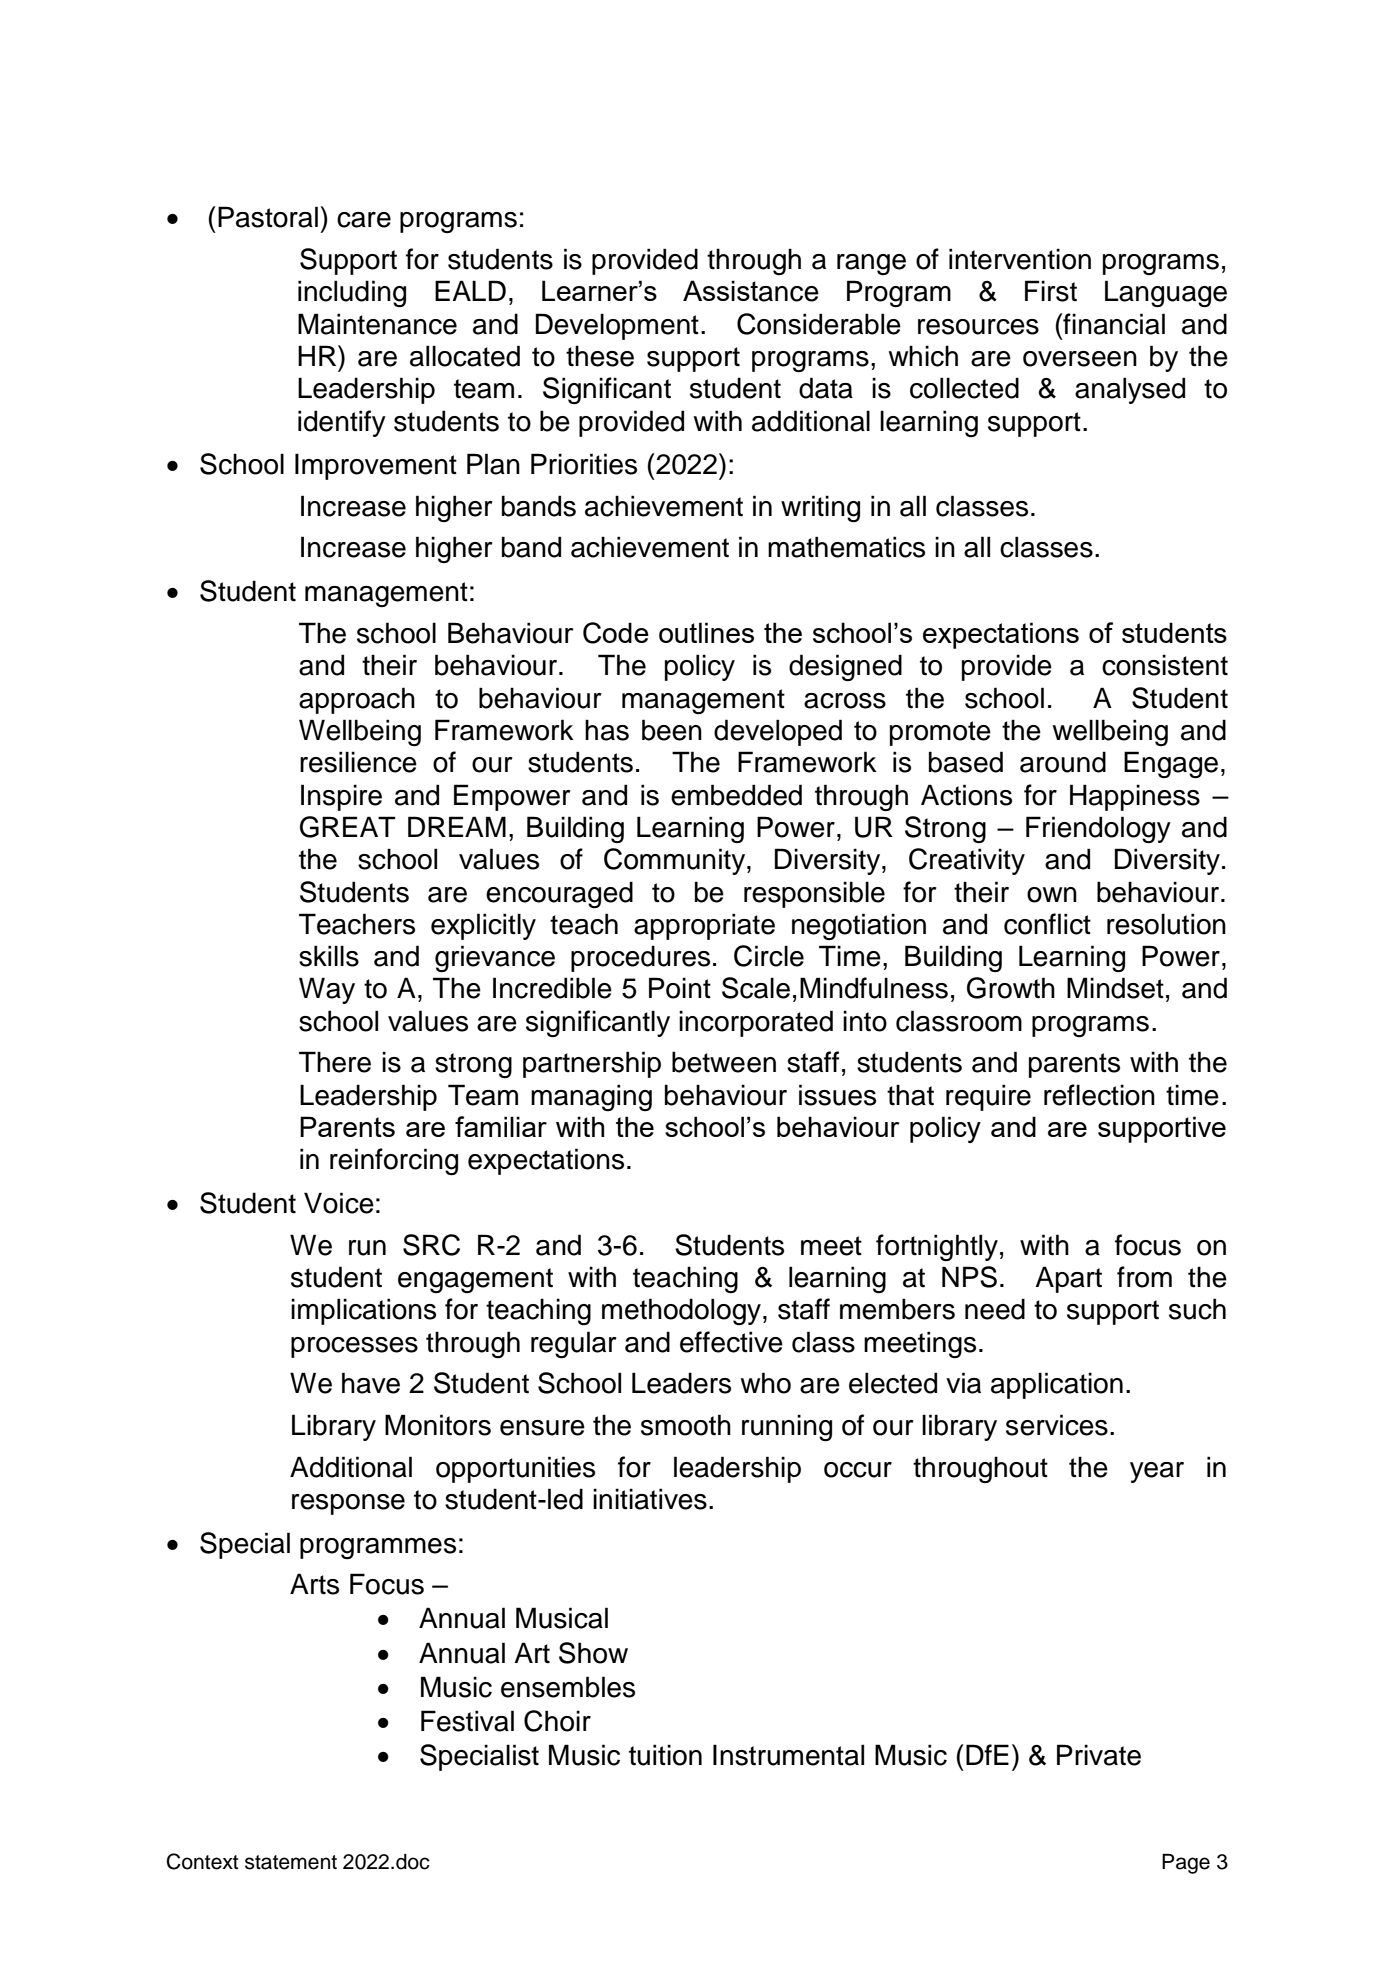  I want to click on including, so click(352, 294).
